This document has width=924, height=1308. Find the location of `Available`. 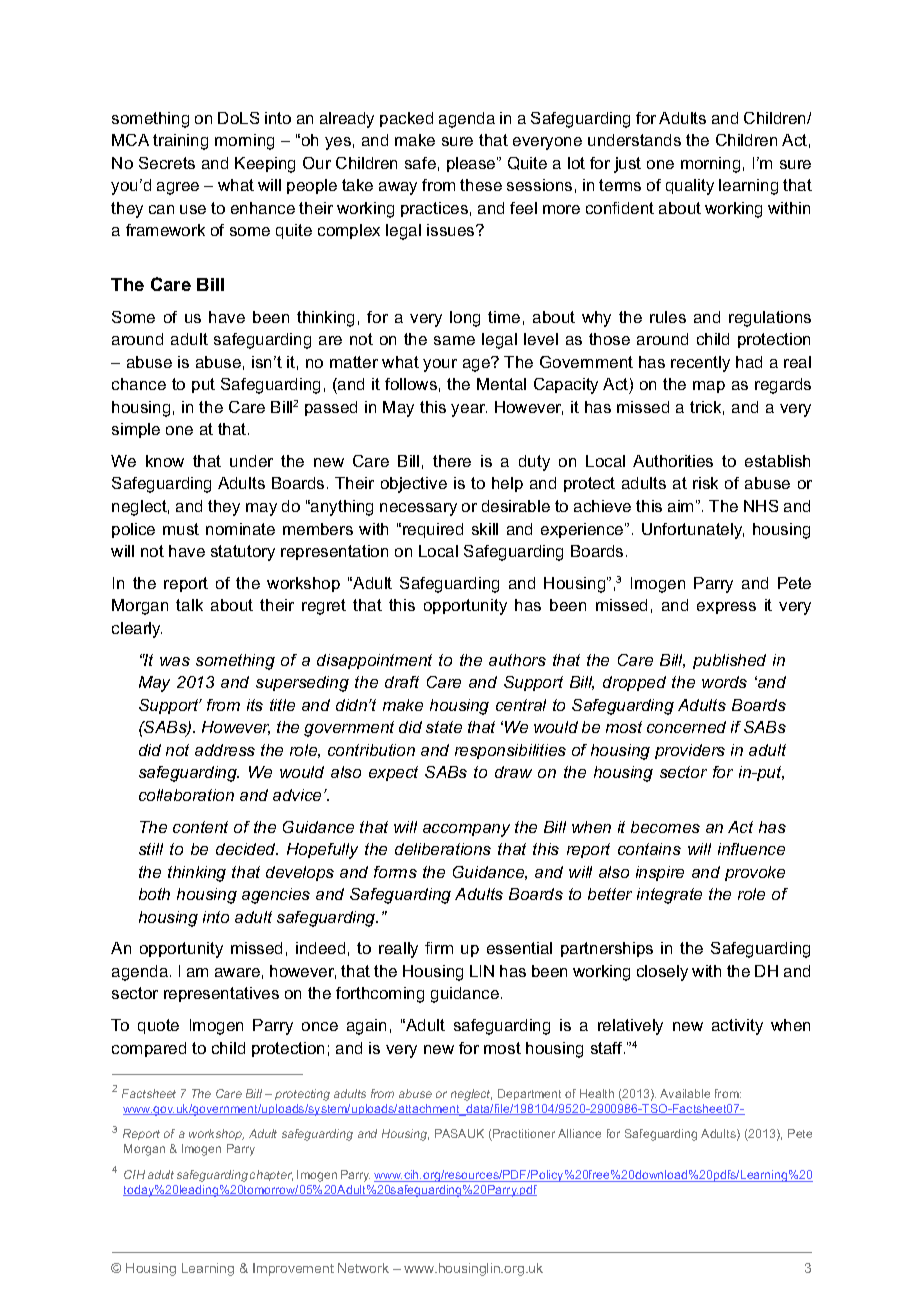

Available is located at coordinates (685, 1093).
